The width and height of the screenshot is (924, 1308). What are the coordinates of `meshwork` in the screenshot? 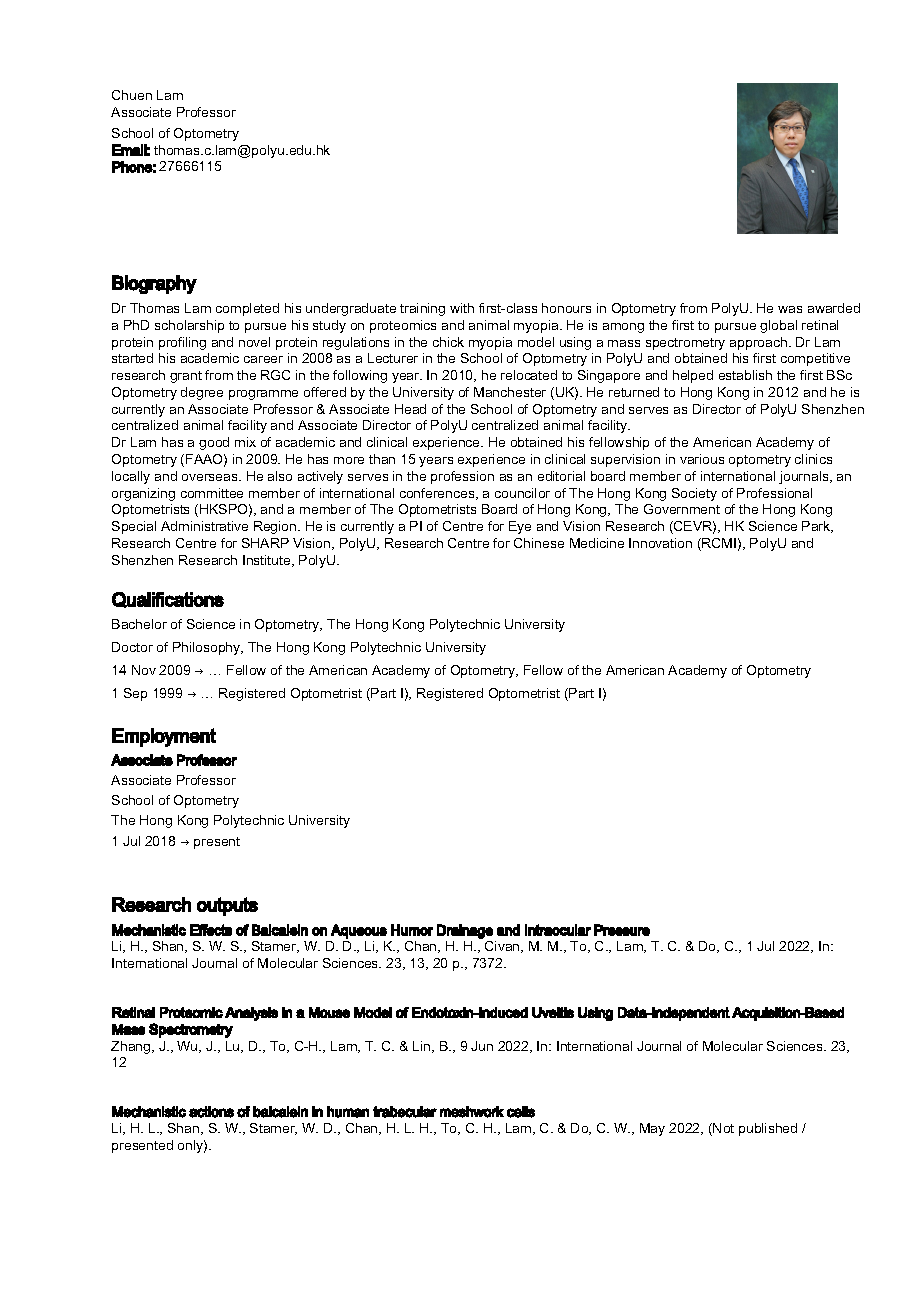 It's located at (472, 1112).
